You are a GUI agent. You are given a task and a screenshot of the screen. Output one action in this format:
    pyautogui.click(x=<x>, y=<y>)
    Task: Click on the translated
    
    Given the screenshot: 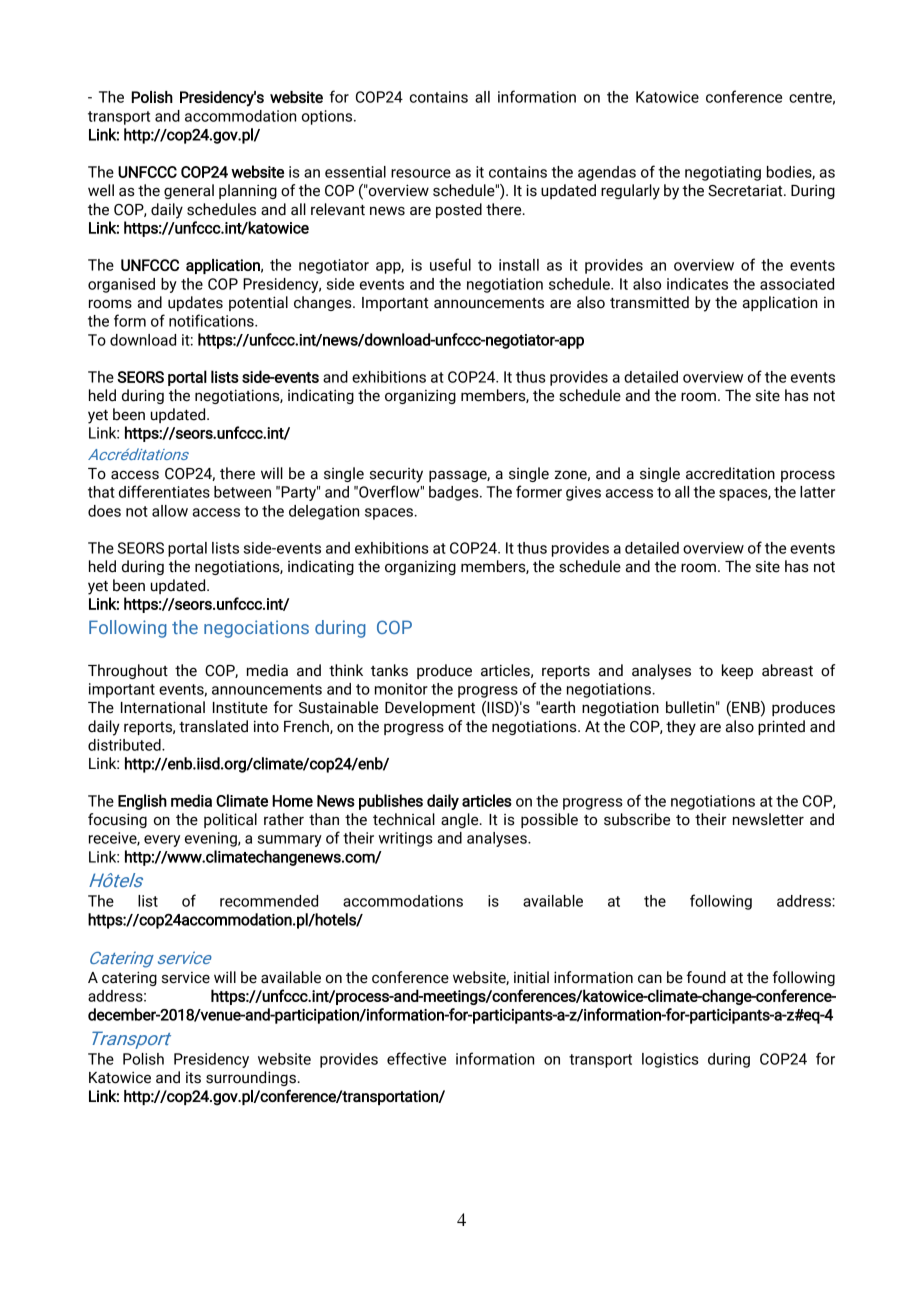 What is the action you would take?
    pyautogui.click(x=213, y=726)
